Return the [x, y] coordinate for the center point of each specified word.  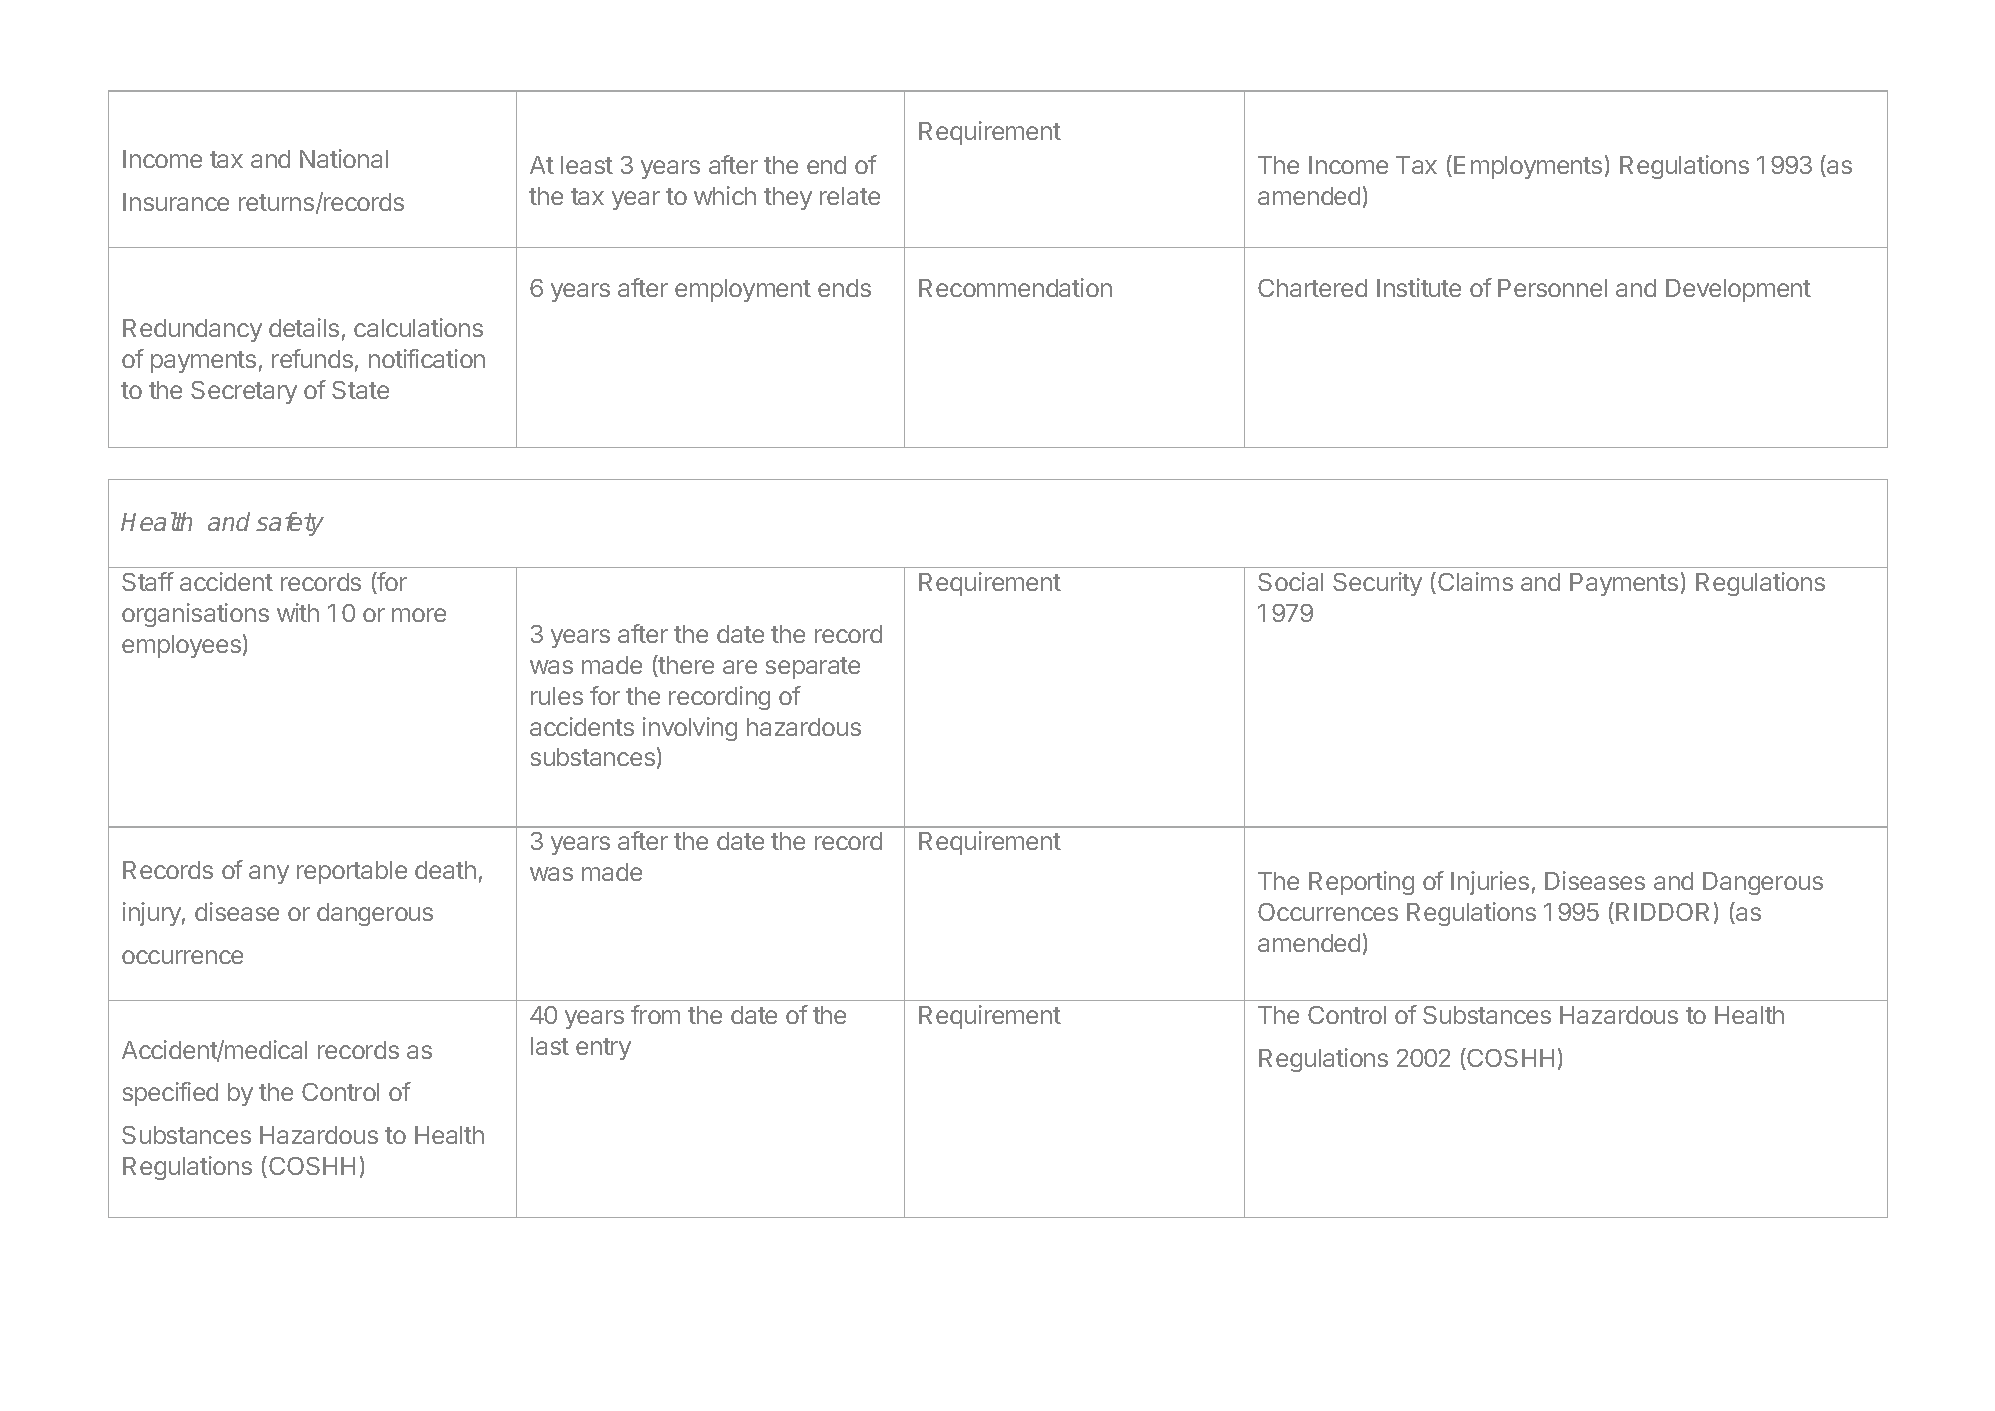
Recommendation [1015, 287]
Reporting [1361, 883]
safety [290, 524]
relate [850, 196]
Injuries [1490, 883]
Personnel [1552, 288]
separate [813, 668]
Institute [1419, 287]
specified [170, 1094]
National [344, 158]
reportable [352, 872]
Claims [1475, 581]
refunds [312, 358]
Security [1377, 584]
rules [557, 696]
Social [1290, 581]
